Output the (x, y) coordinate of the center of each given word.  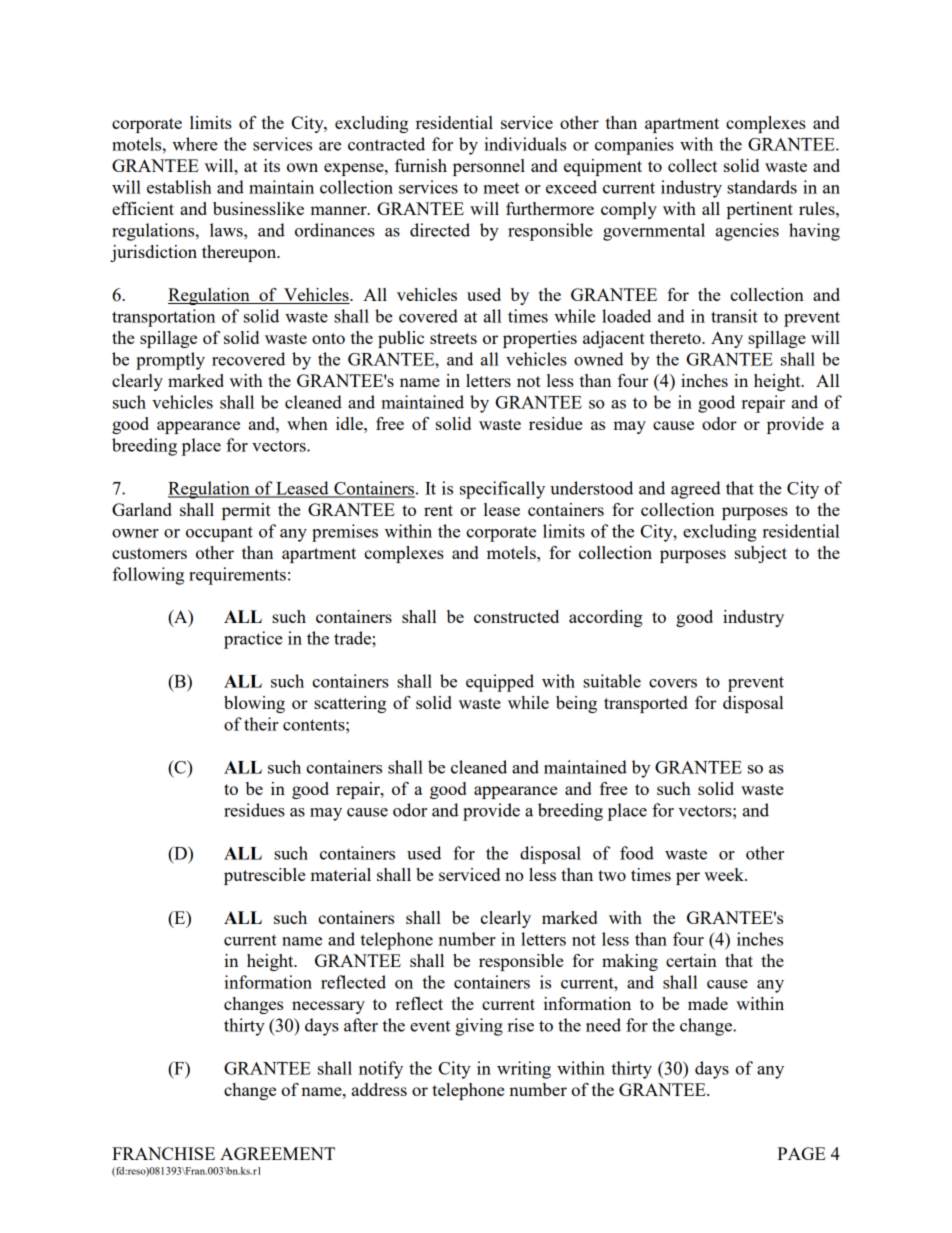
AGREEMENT (277, 1153)
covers (673, 683)
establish (179, 187)
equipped (500, 683)
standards (762, 187)
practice (253, 640)
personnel (489, 167)
